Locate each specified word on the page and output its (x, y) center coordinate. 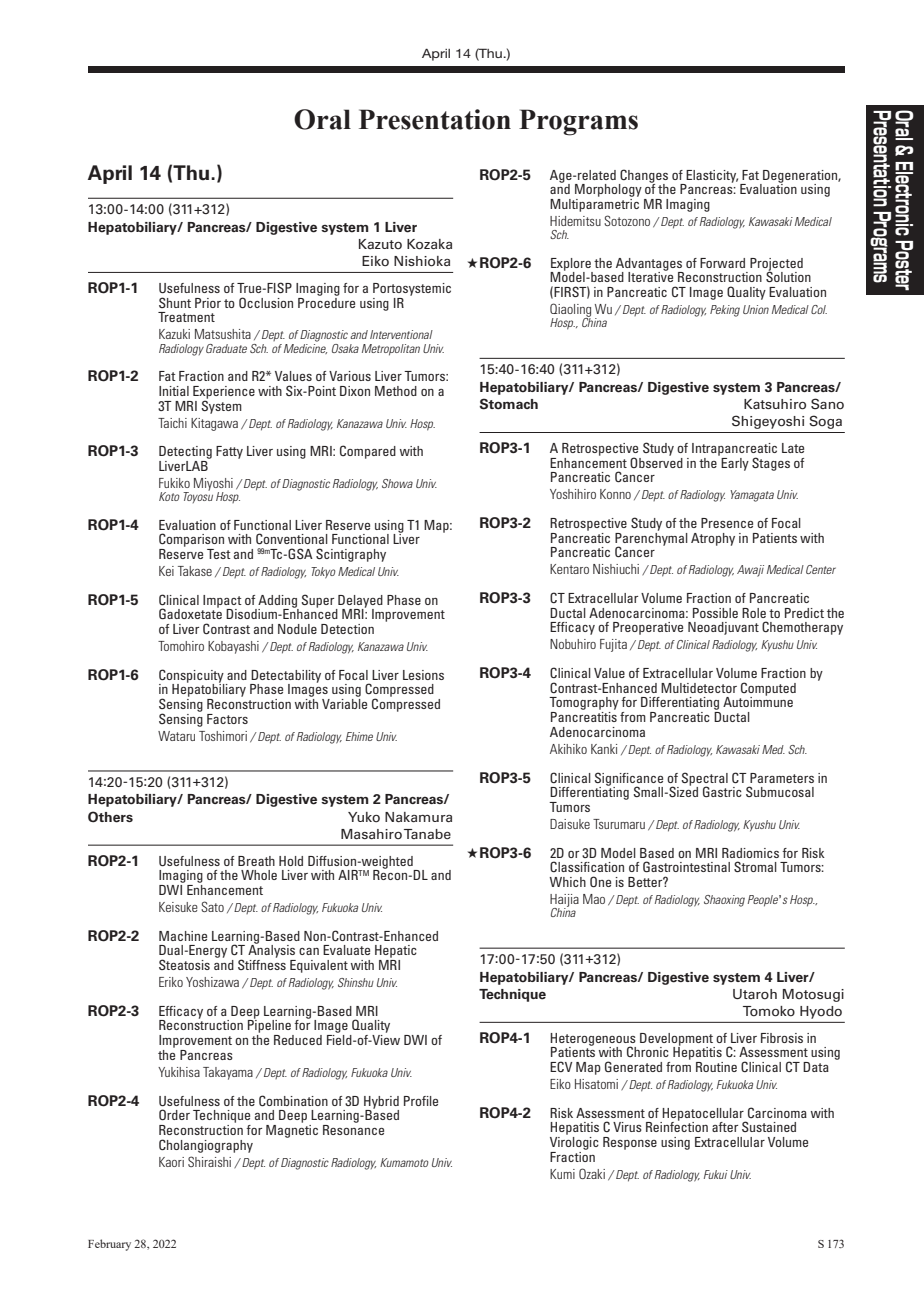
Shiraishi (209, 1161)
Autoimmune (758, 701)
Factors (227, 719)
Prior (208, 303)
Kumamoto (404, 1162)
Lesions (423, 675)
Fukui (716, 1174)
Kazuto (380, 244)
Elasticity (711, 177)
